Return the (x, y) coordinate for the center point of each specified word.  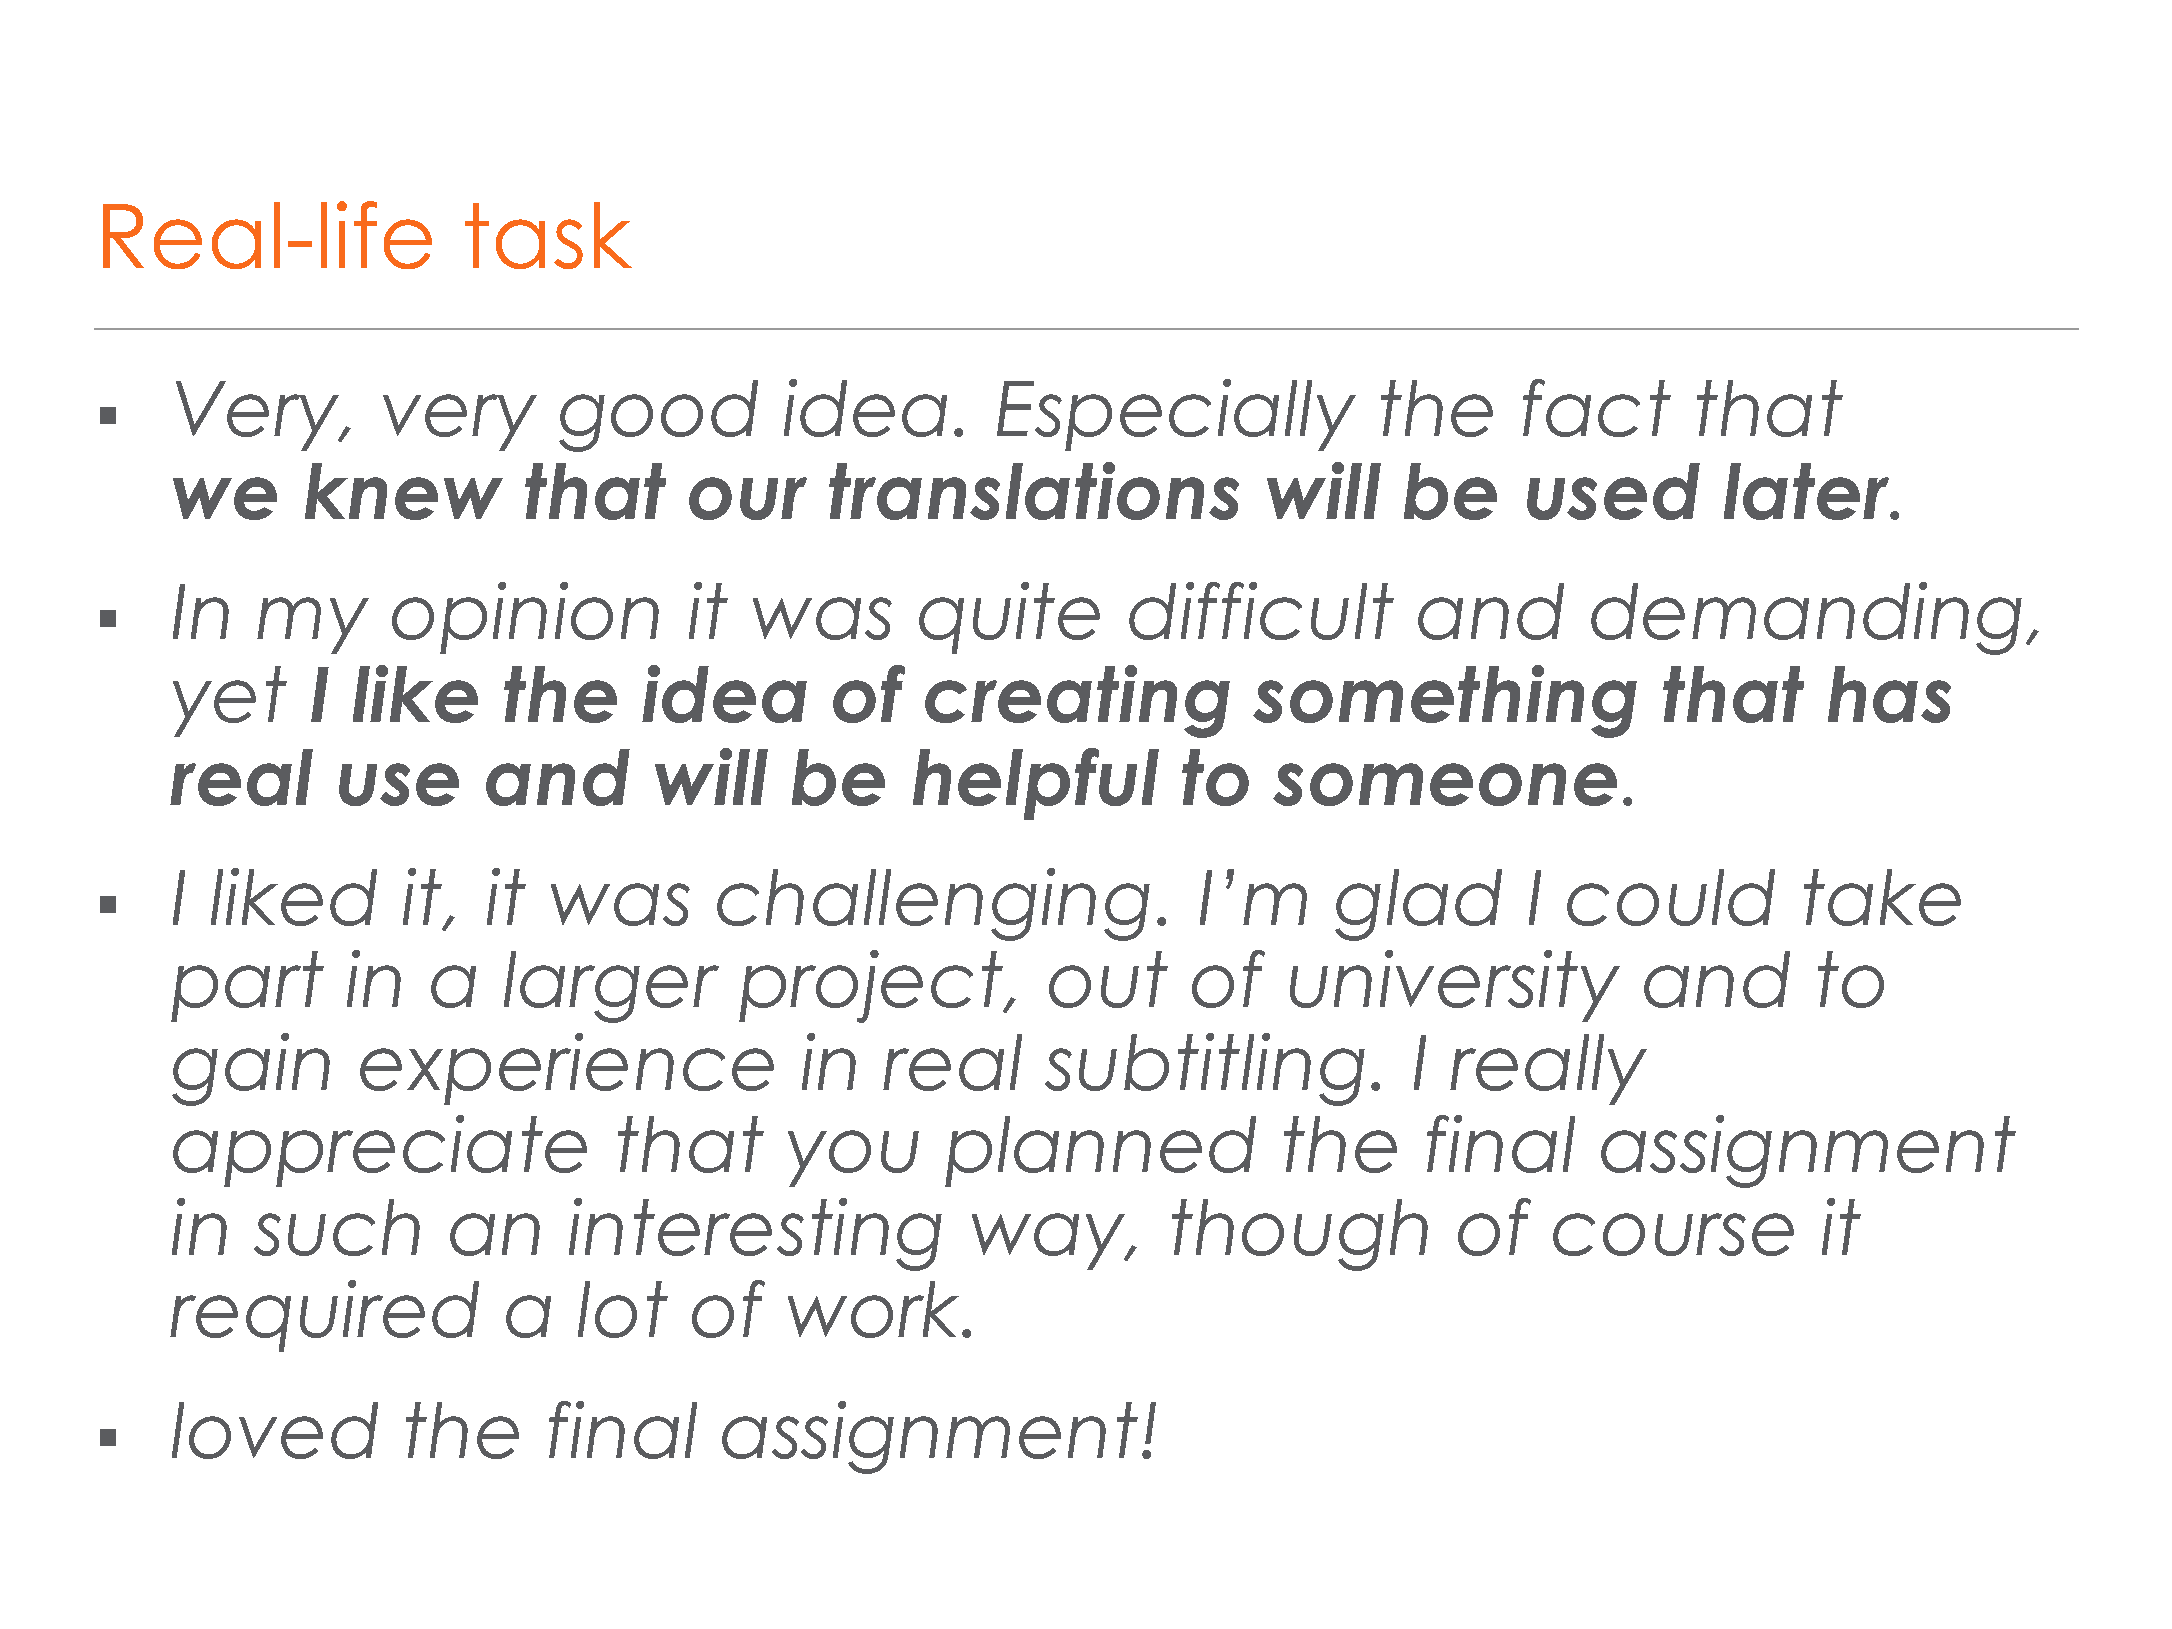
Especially (1176, 415)
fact (1597, 408)
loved (275, 1430)
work (873, 1309)
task (548, 235)
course (1673, 1234)
